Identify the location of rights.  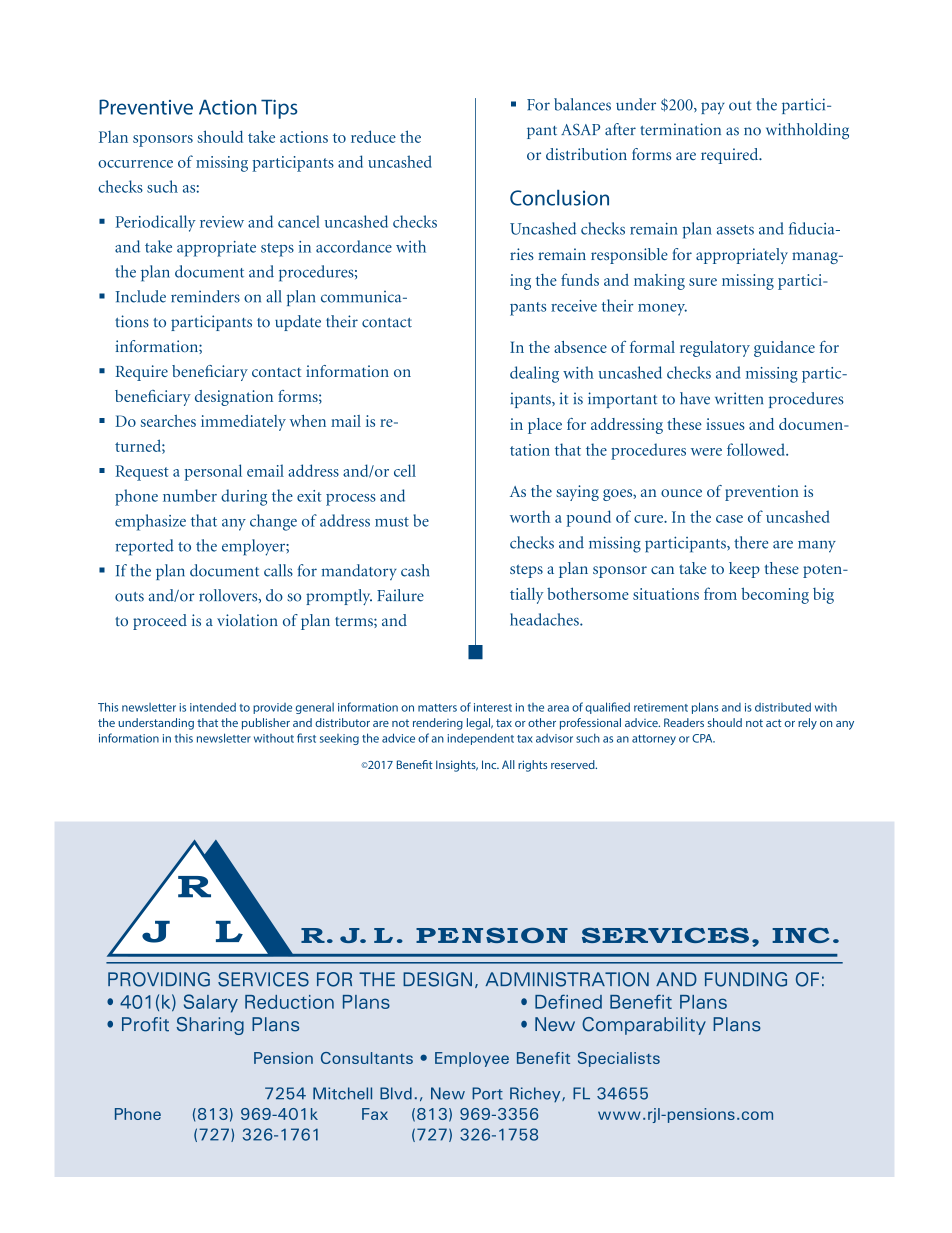
(532, 766).
